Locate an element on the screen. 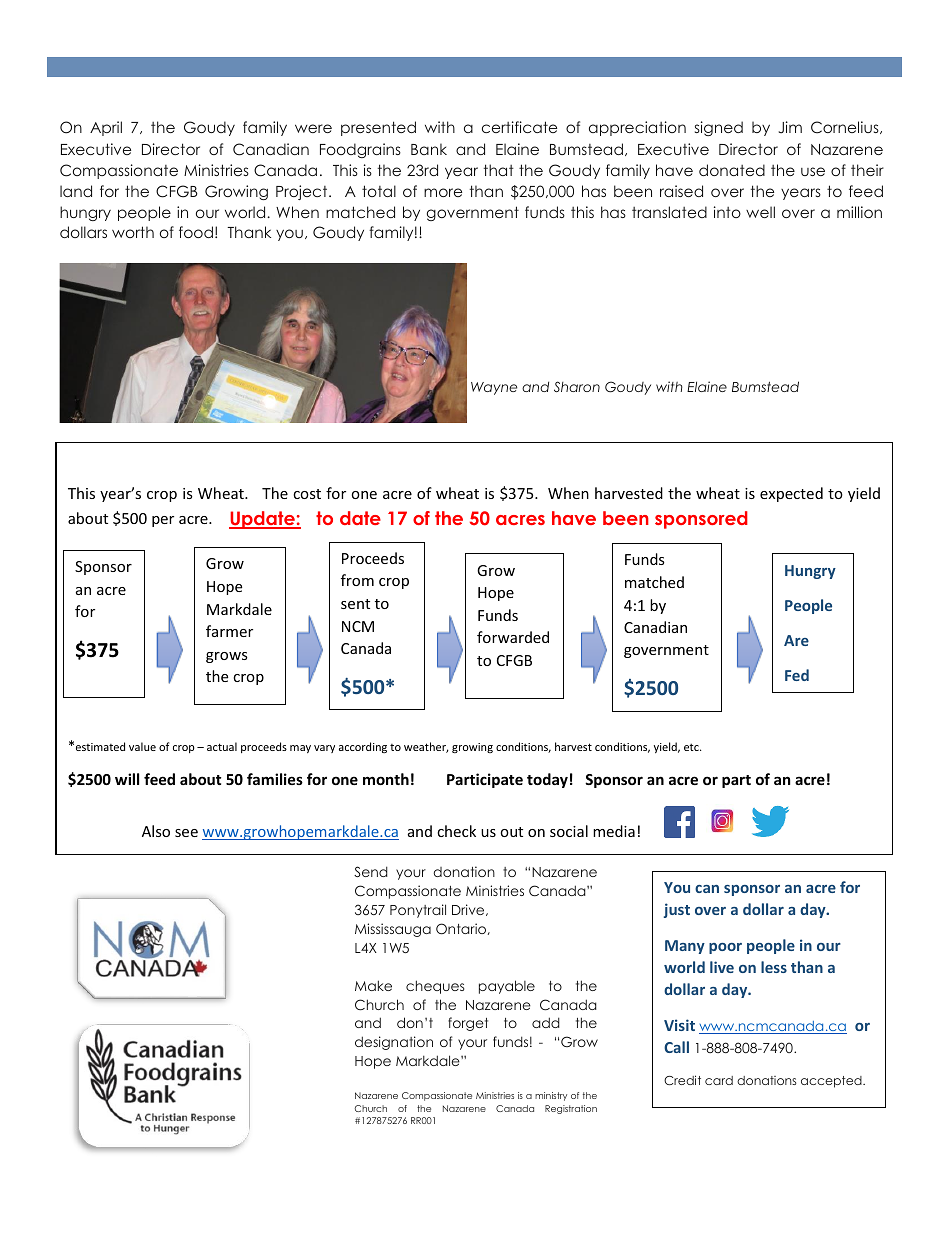 Image resolution: width=952 pixels, height=1233 pixels. expected is located at coordinates (791, 494).
